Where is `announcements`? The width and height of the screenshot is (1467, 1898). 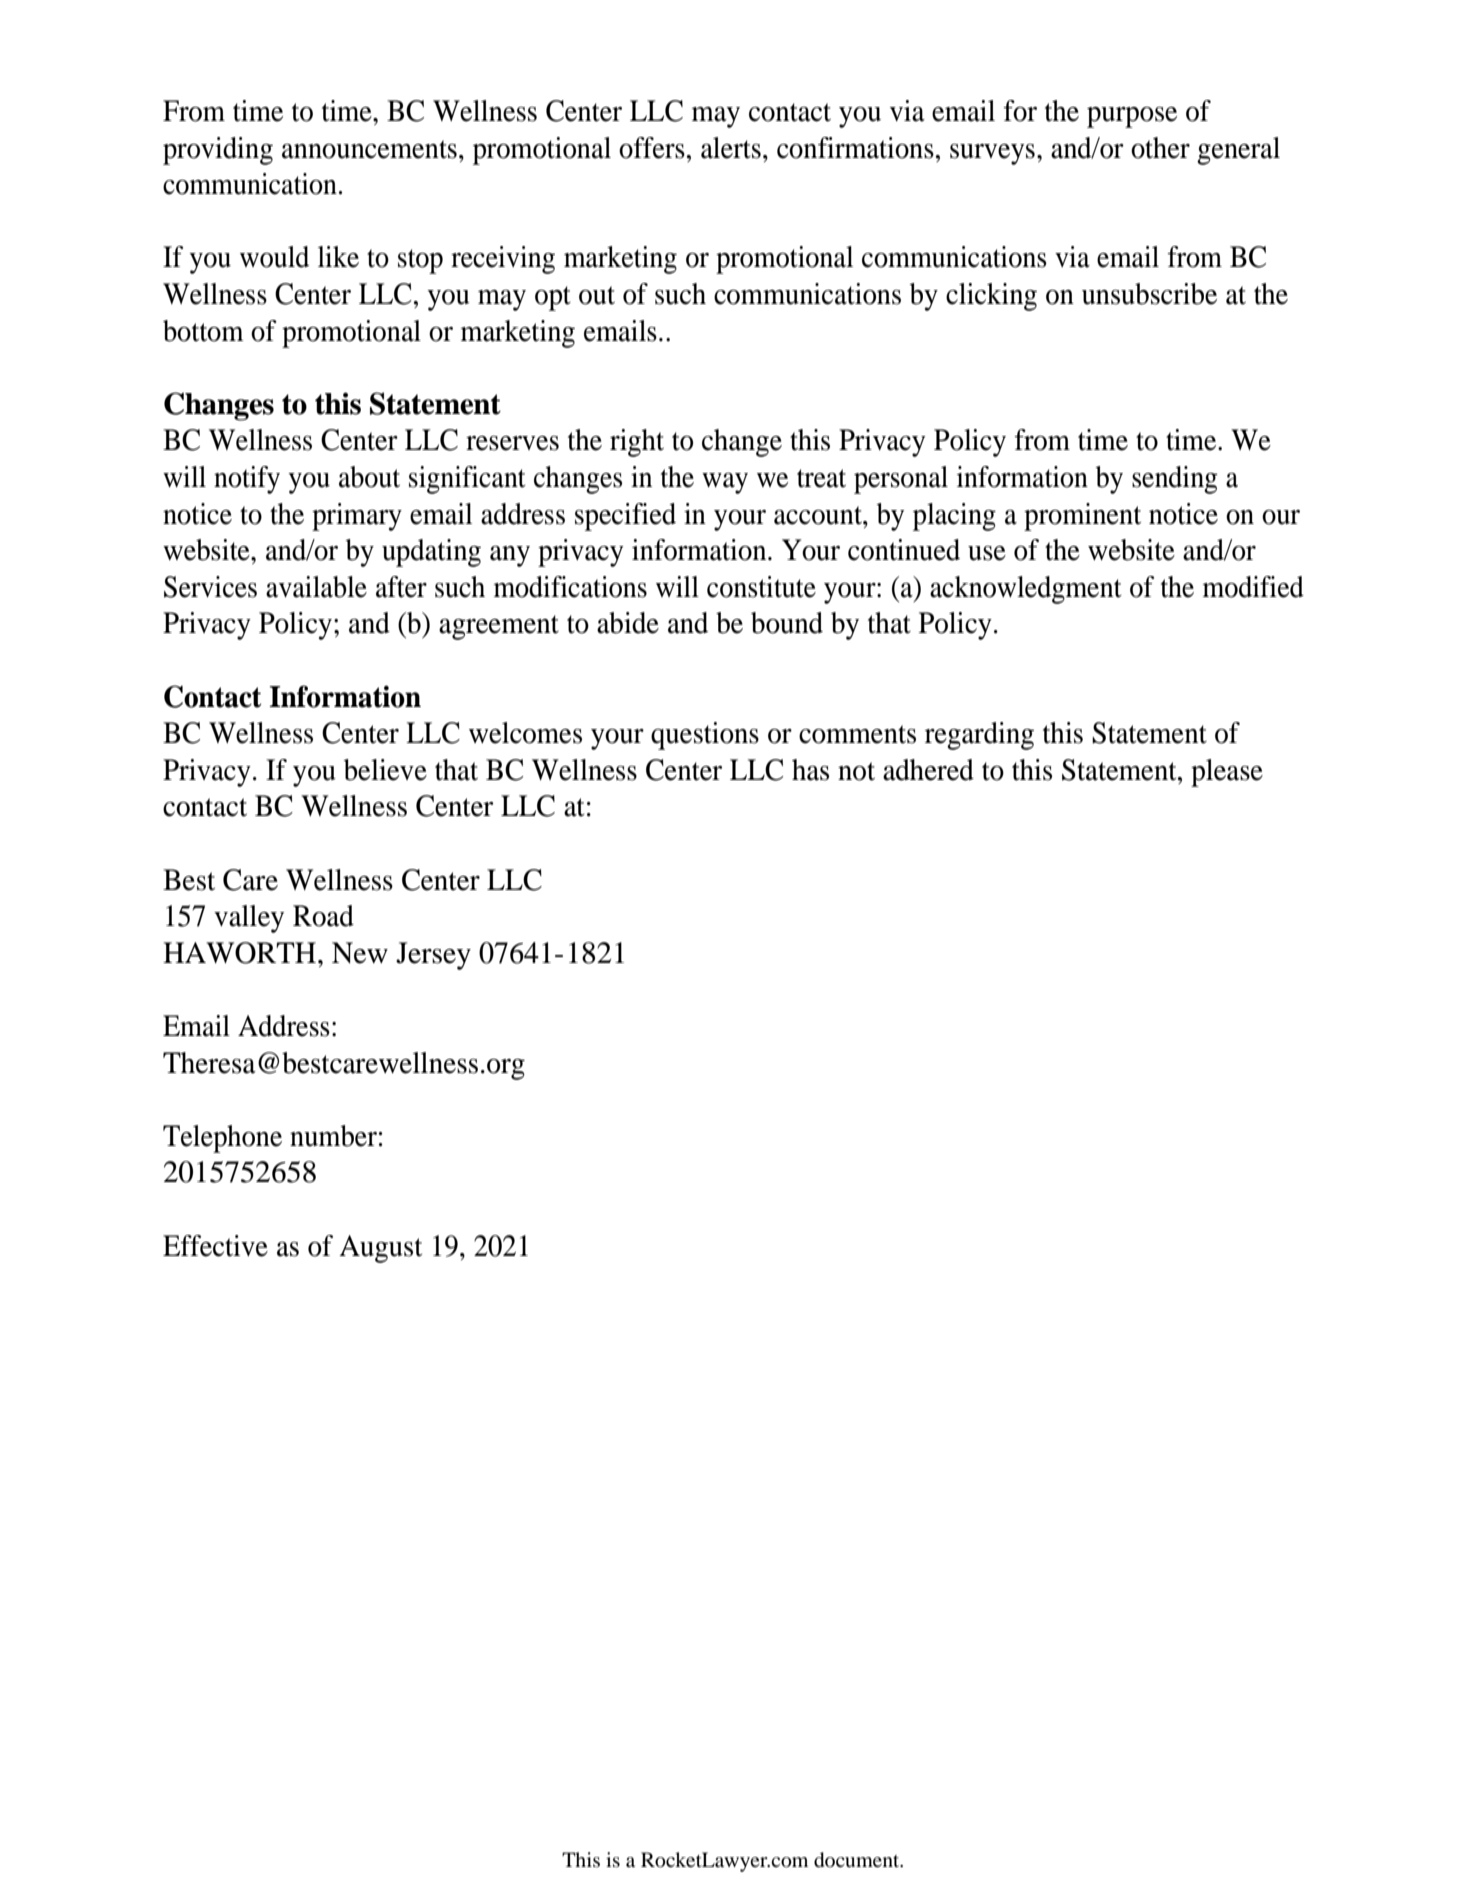 announcements is located at coordinates (369, 149).
